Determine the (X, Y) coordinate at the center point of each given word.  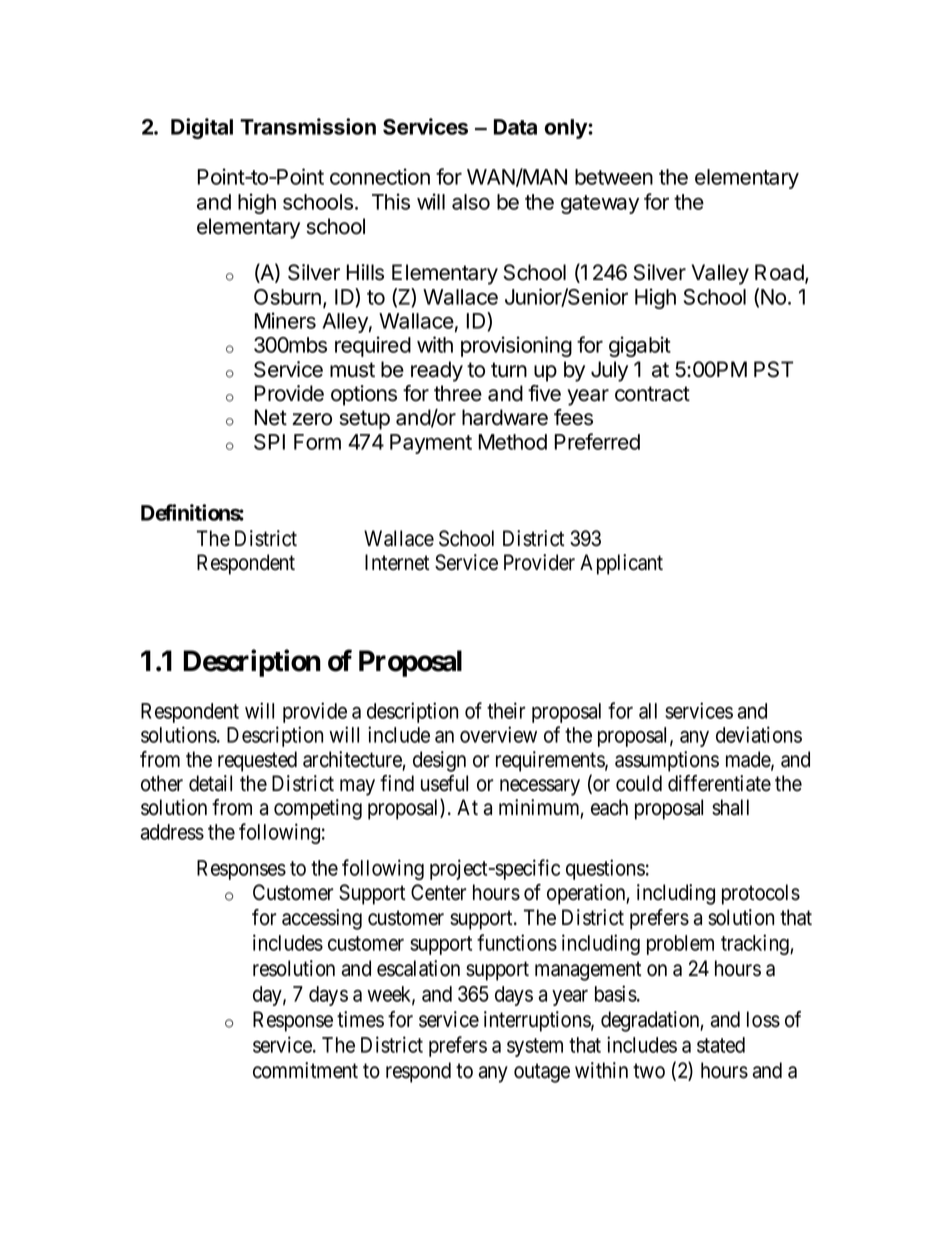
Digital (202, 128)
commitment (305, 1070)
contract (652, 394)
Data (515, 127)
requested (257, 761)
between (614, 177)
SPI (269, 442)
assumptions (667, 761)
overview (498, 734)
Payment (431, 444)
